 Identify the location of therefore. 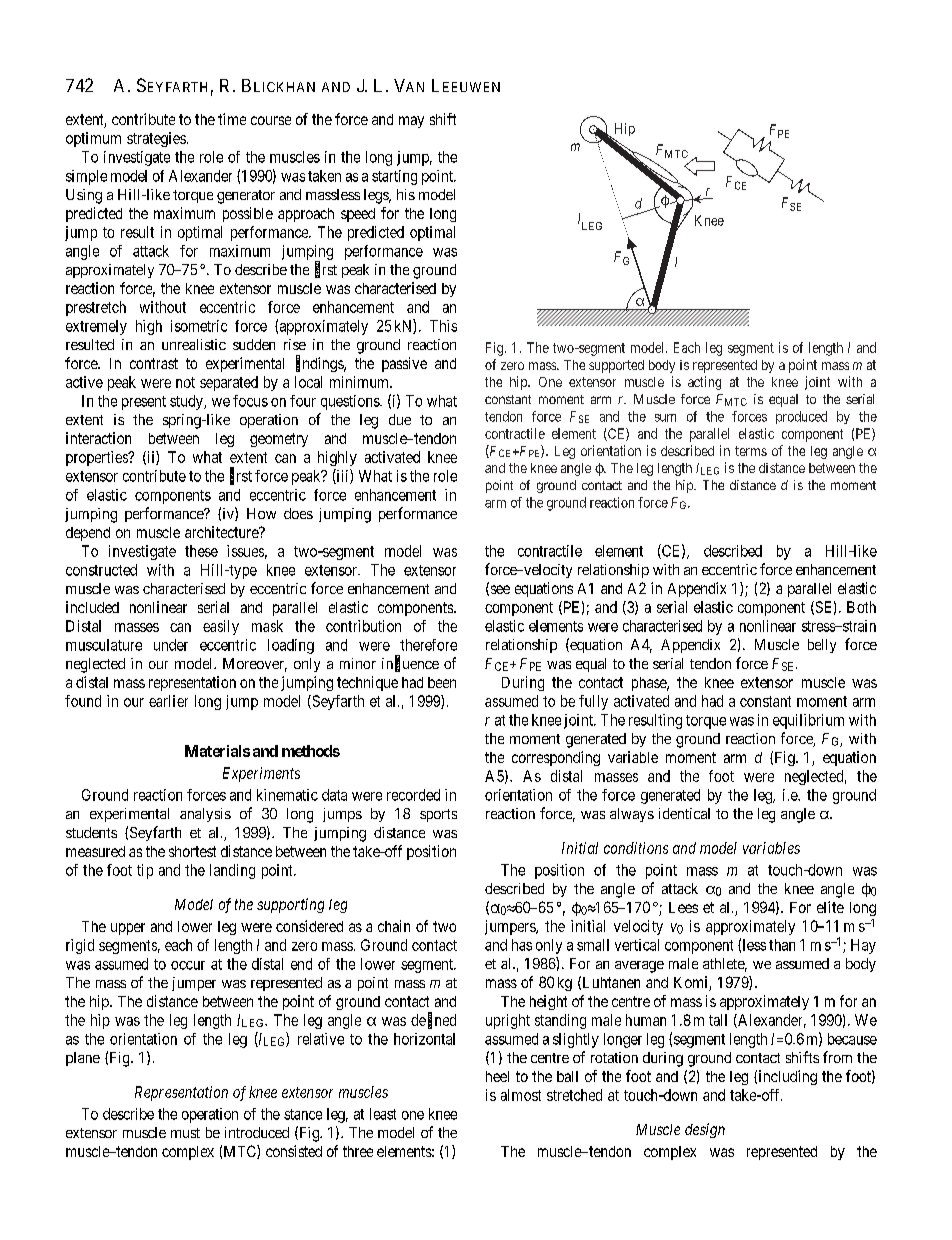
(428, 645).
